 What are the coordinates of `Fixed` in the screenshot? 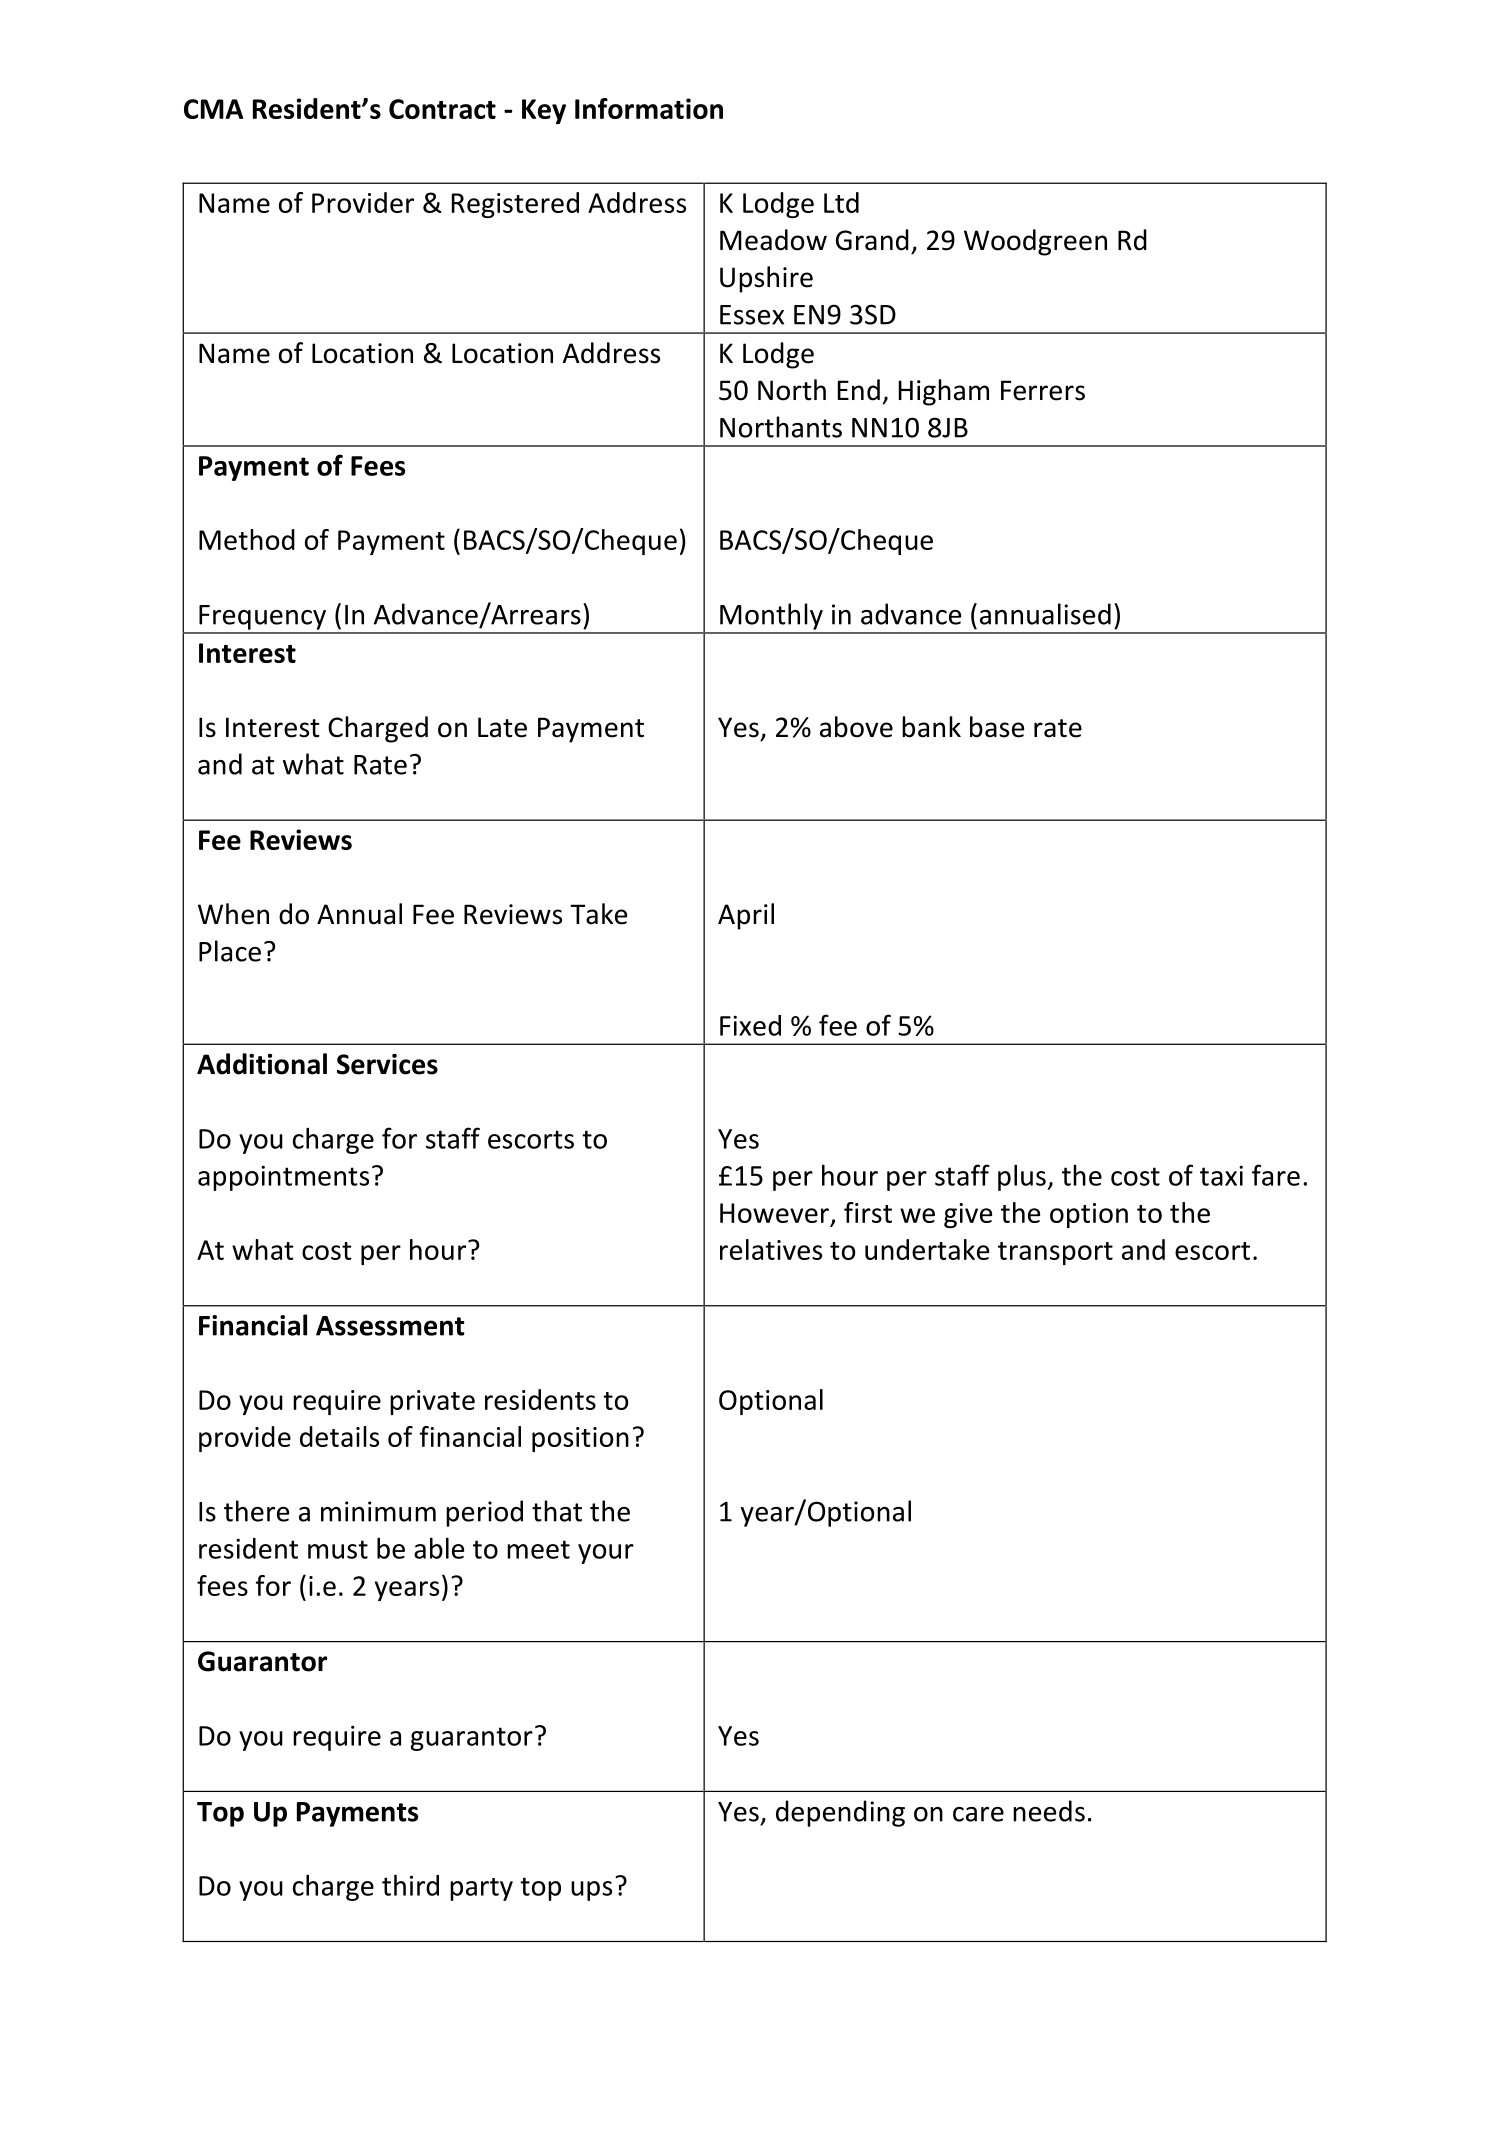 It's located at (750, 1025).
